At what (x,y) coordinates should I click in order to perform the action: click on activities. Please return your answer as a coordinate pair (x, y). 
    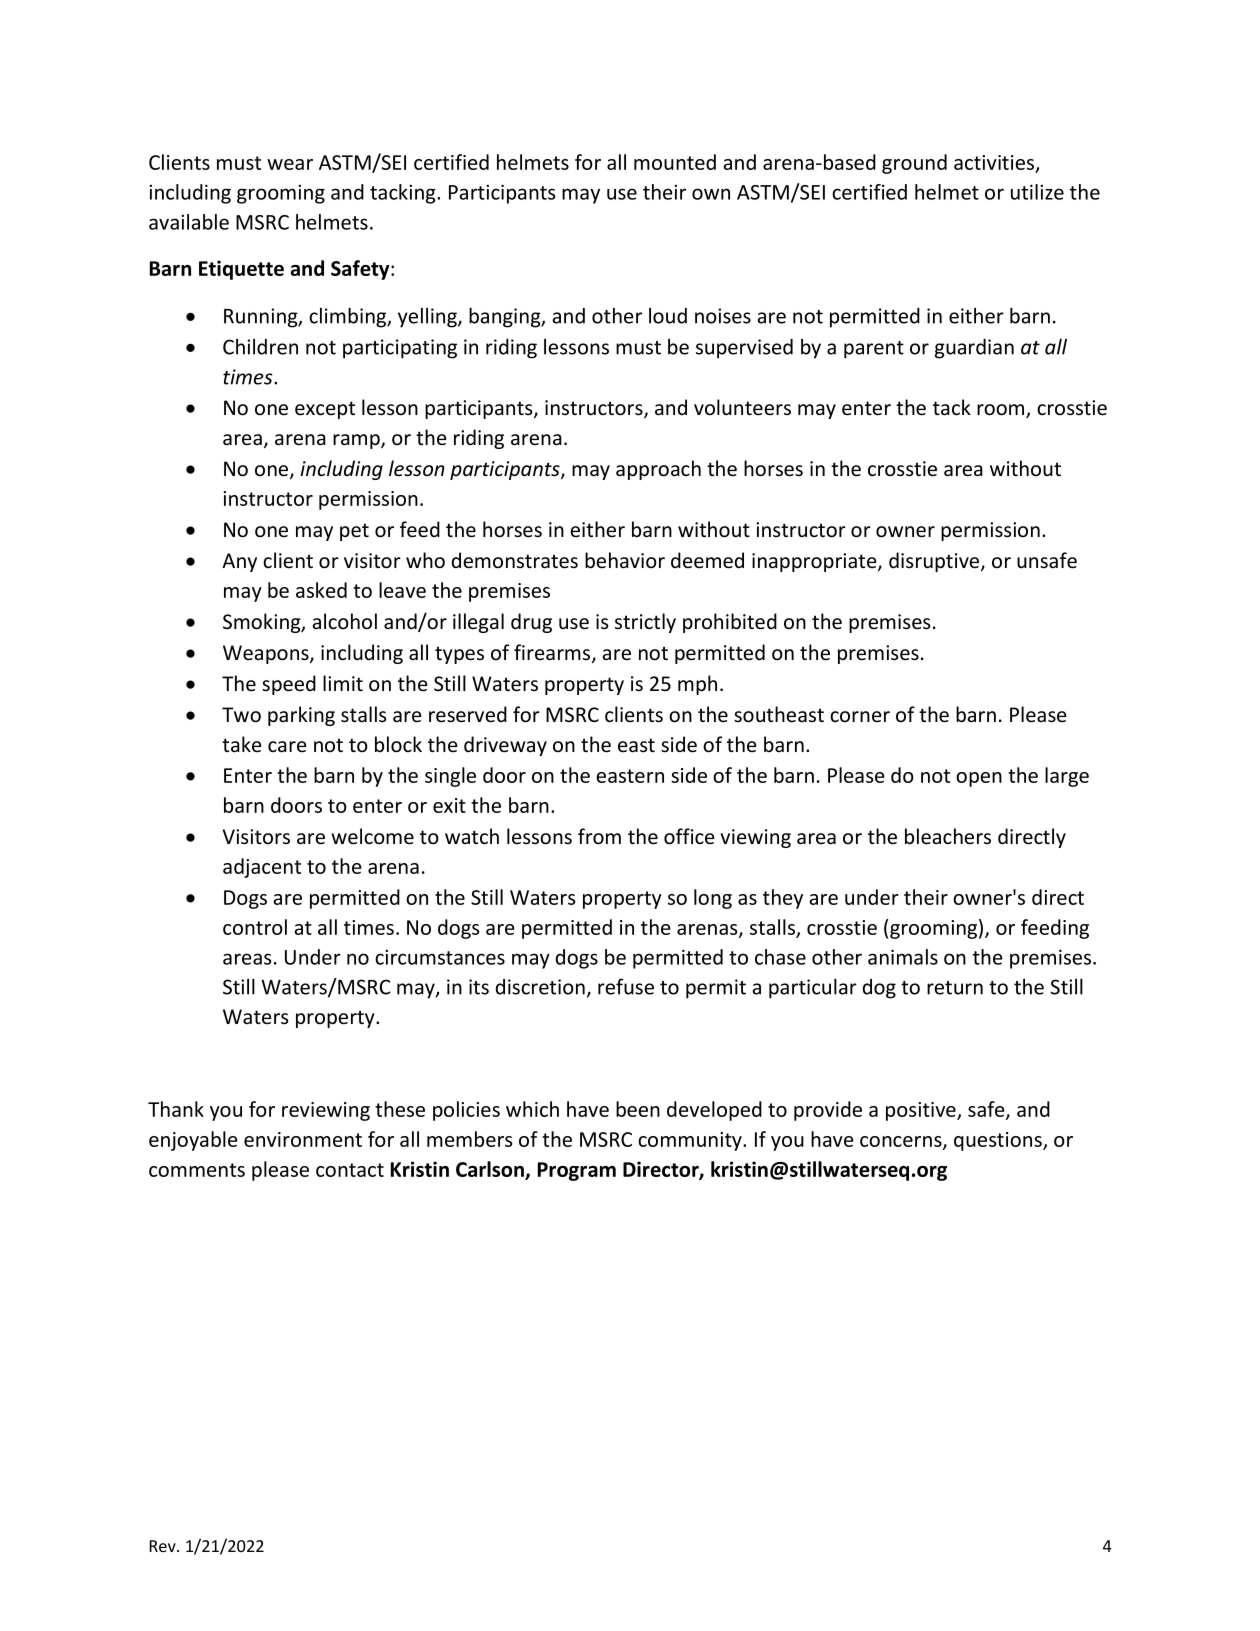
    Looking at the image, I should click on (995, 163).
